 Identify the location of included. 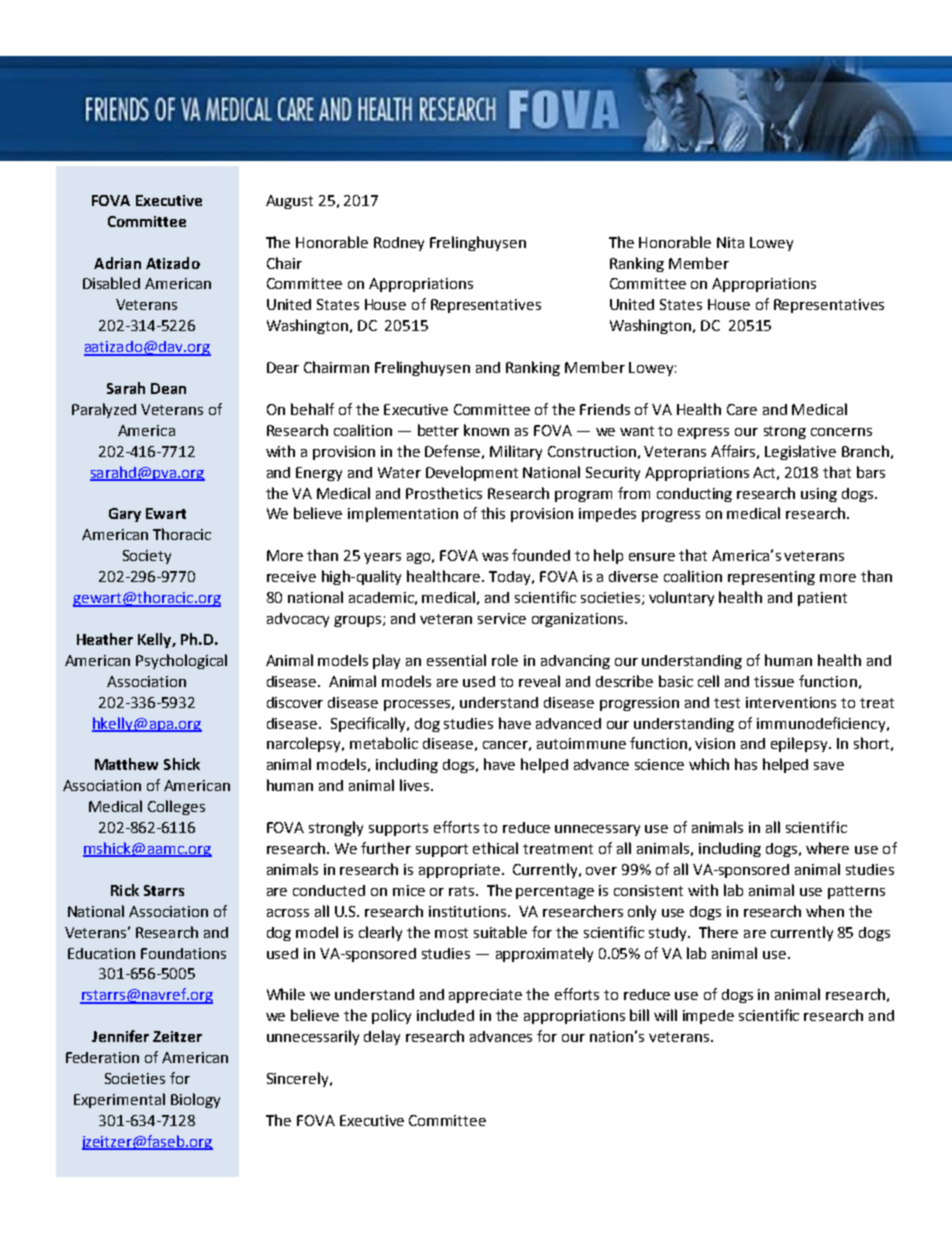
(445, 1015).
